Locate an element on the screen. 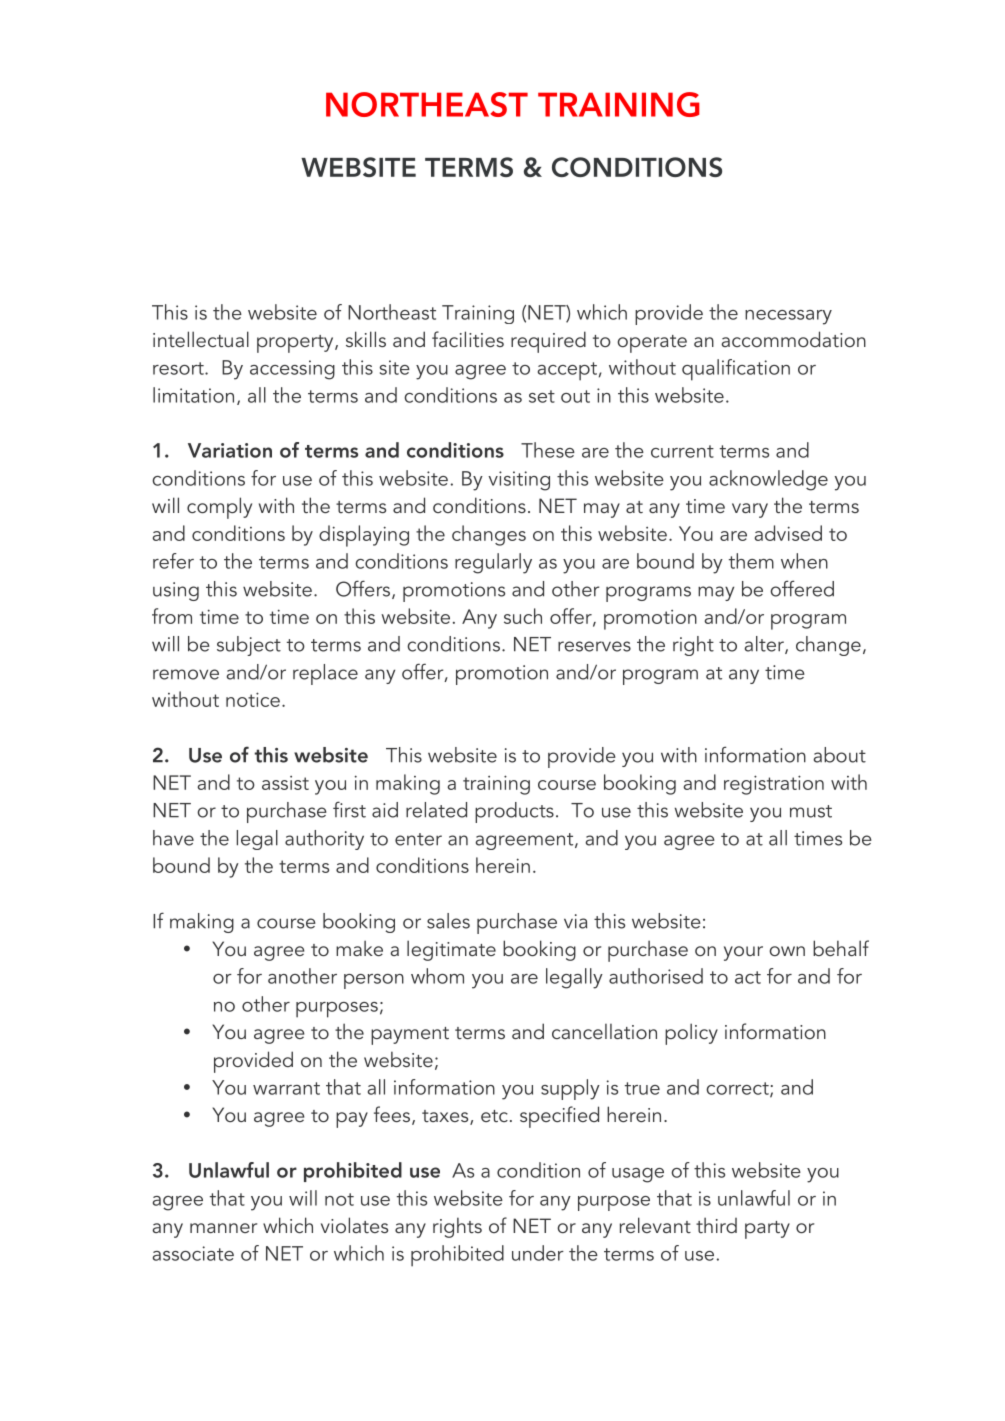 The image size is (1005, 1421). authority is located at coordinates (324, 840).
